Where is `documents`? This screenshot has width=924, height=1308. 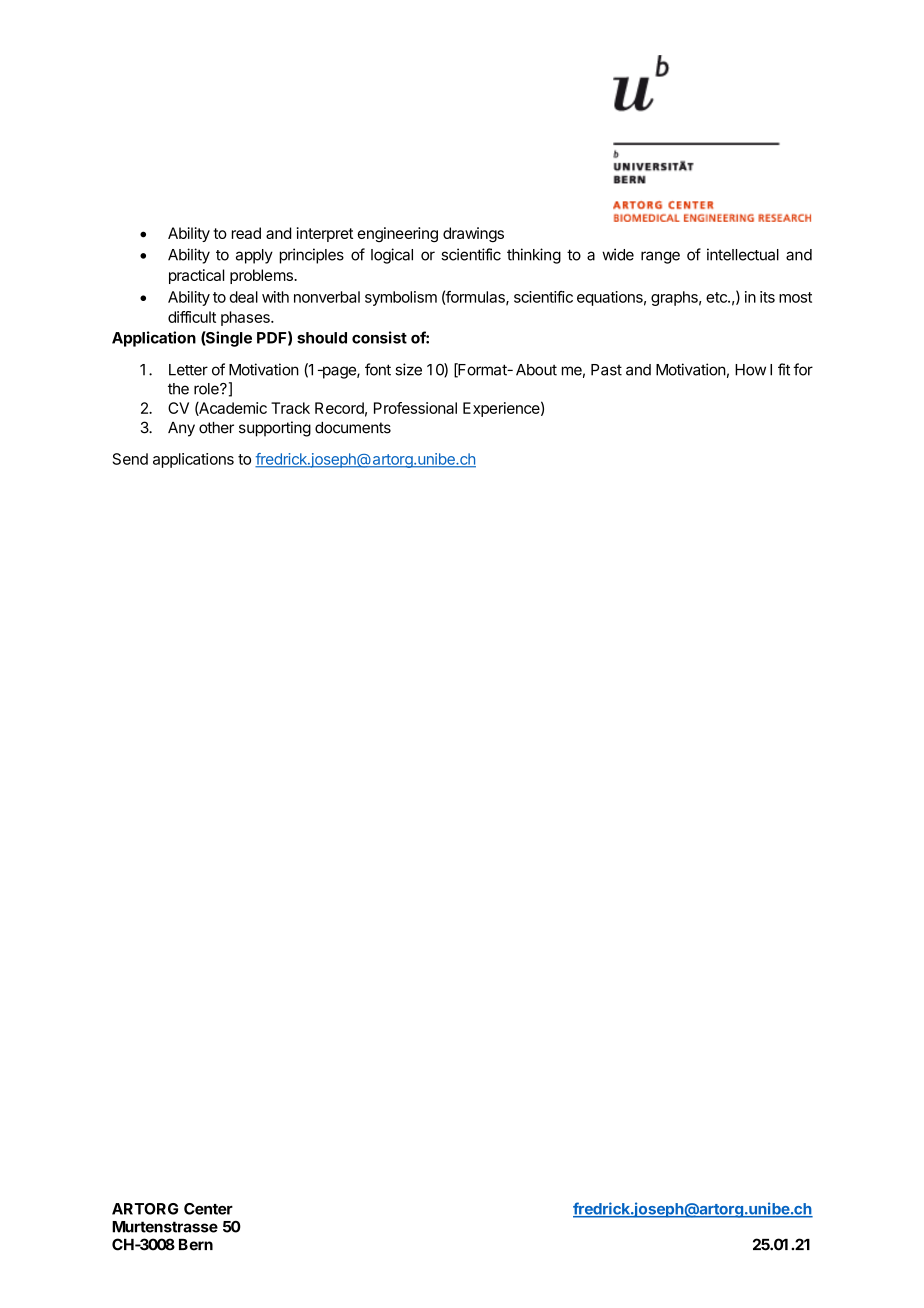 documents is located at coordinates (353, 428).
